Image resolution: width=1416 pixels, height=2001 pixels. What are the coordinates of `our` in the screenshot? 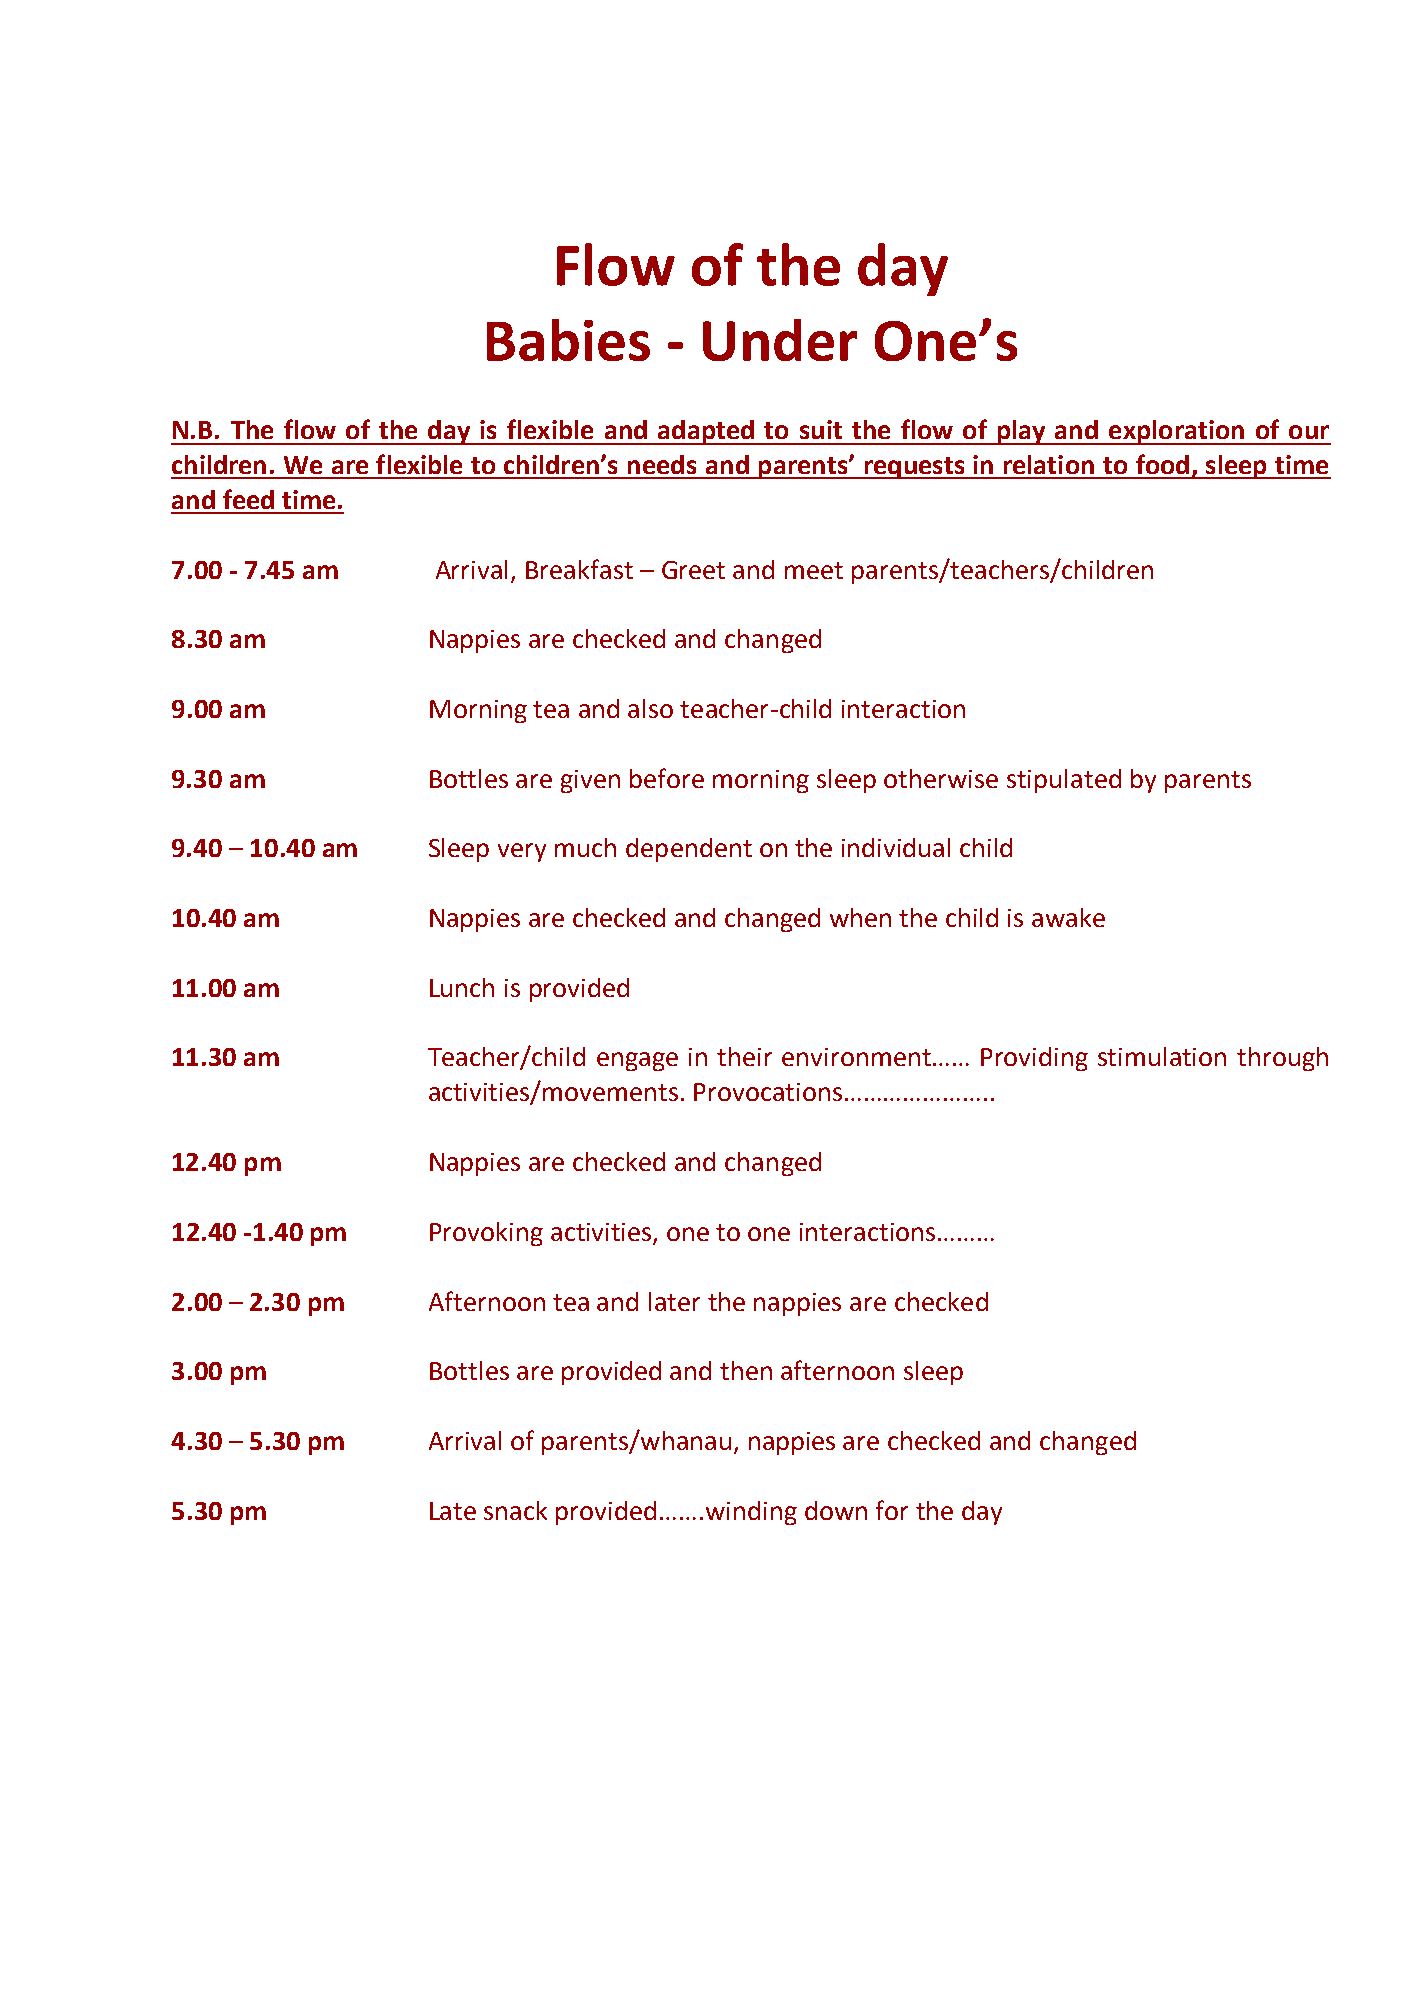 It's located at (1309, 432).
